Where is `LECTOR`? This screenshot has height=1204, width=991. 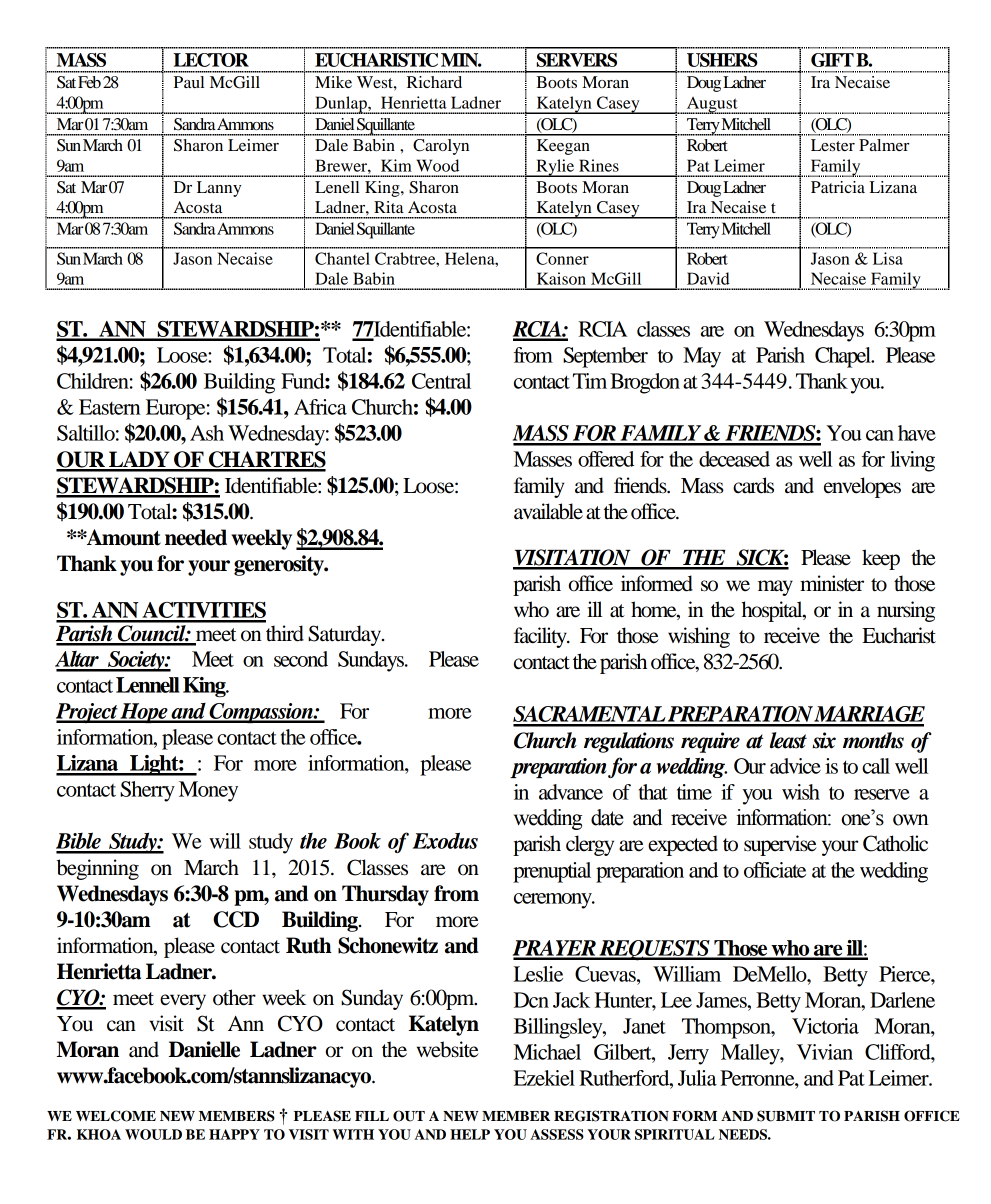 LECTOR is located at coordinates (211, 60).
